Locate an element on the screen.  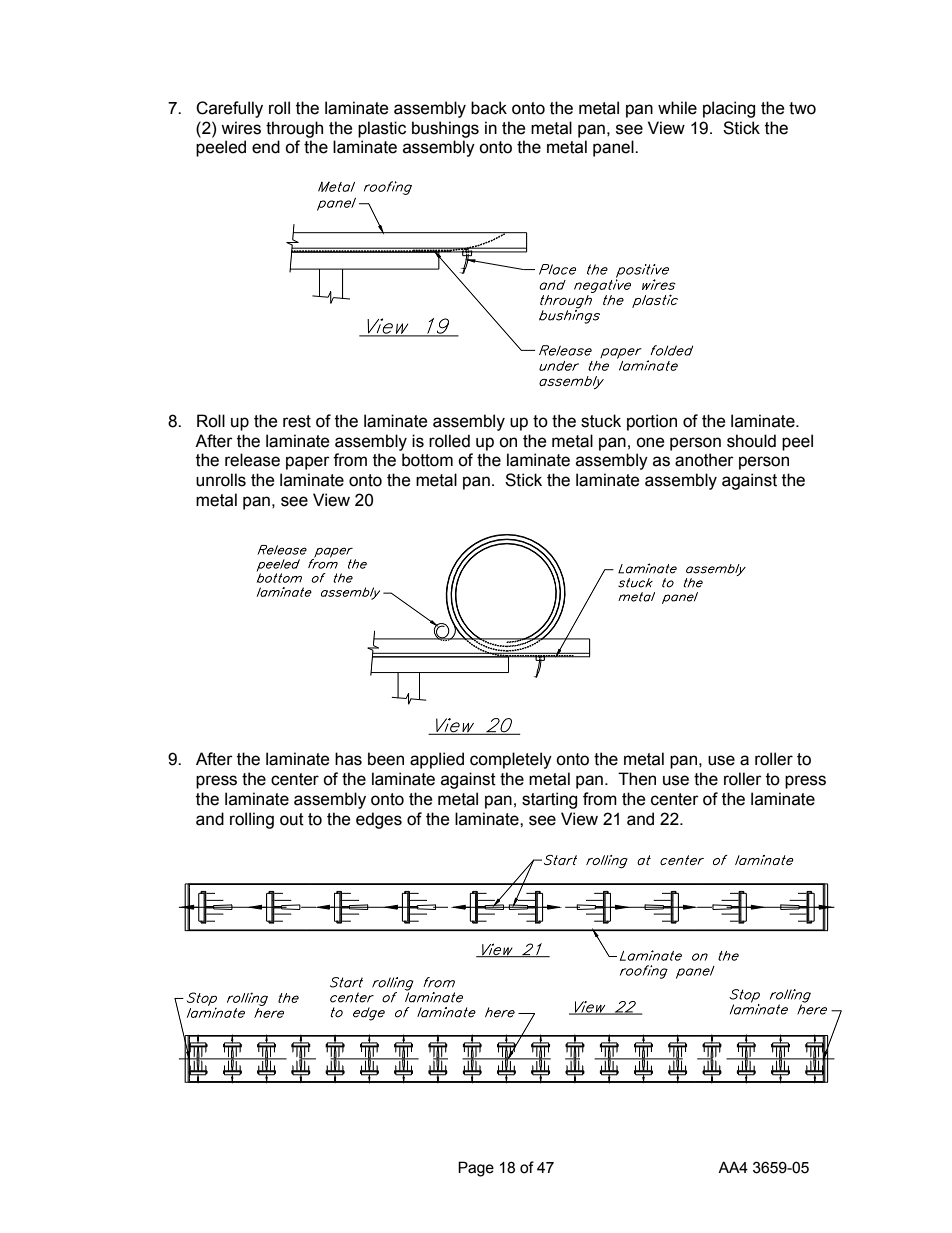
edges is located at coordinates (379, 820).
